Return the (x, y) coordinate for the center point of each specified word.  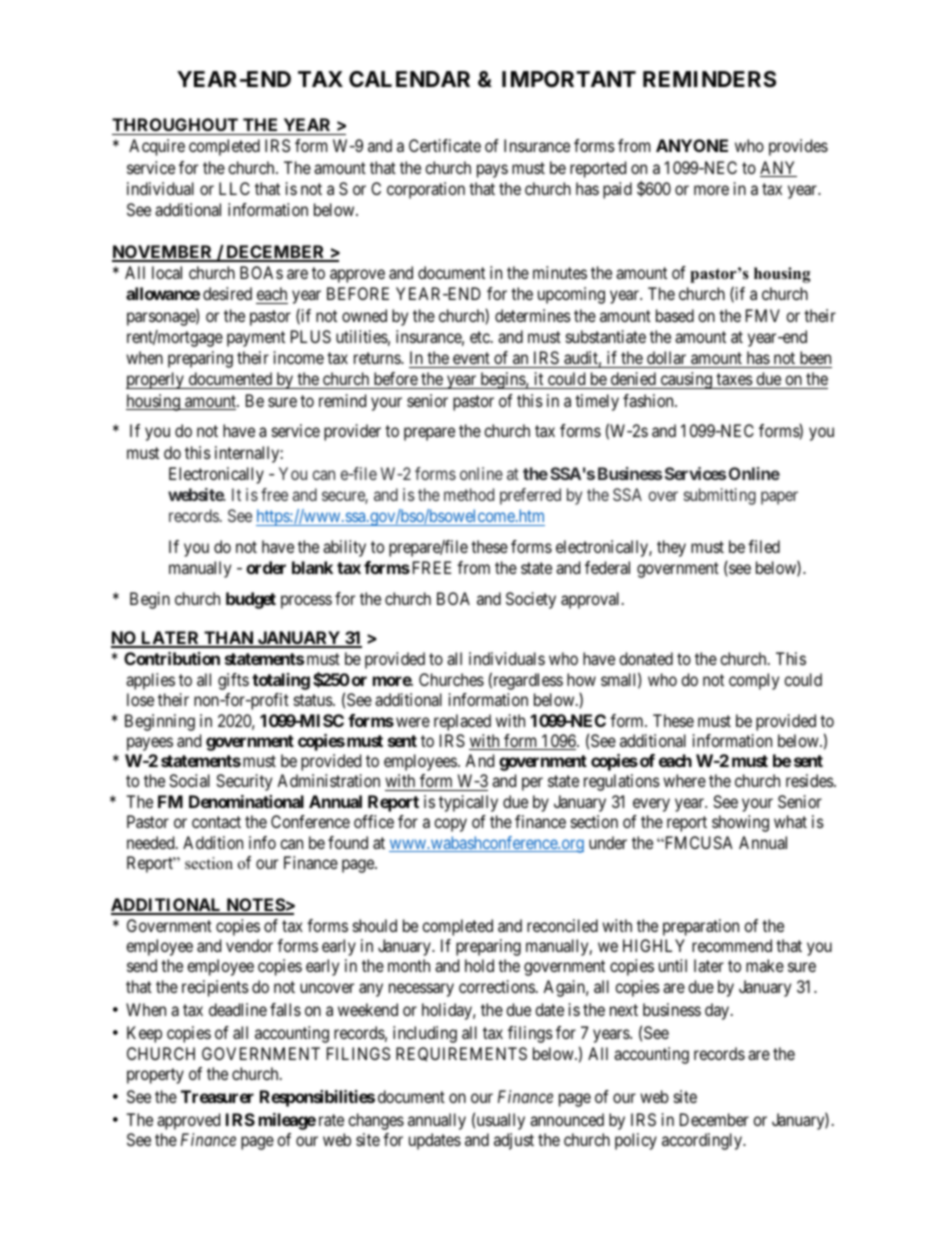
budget (251, 600)
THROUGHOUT (176, 126)
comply (754, 681)
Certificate (445, 145)
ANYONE (692, 145)
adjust (514, 1141)
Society (531, 600)
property (155, 1076)
